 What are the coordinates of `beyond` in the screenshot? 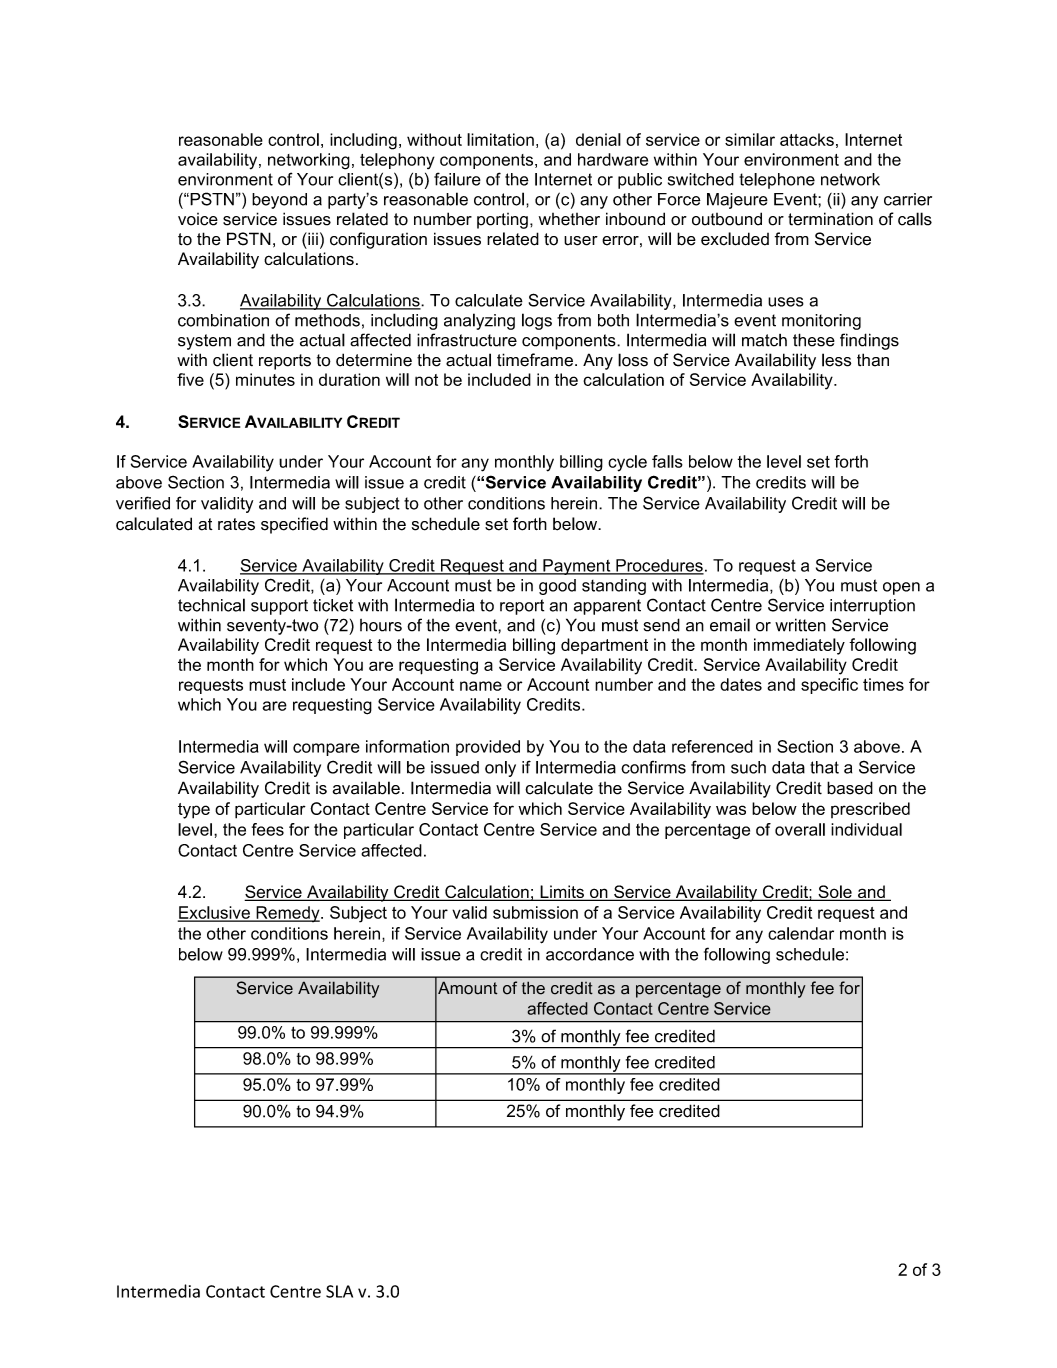 It's located at (279, 201).
